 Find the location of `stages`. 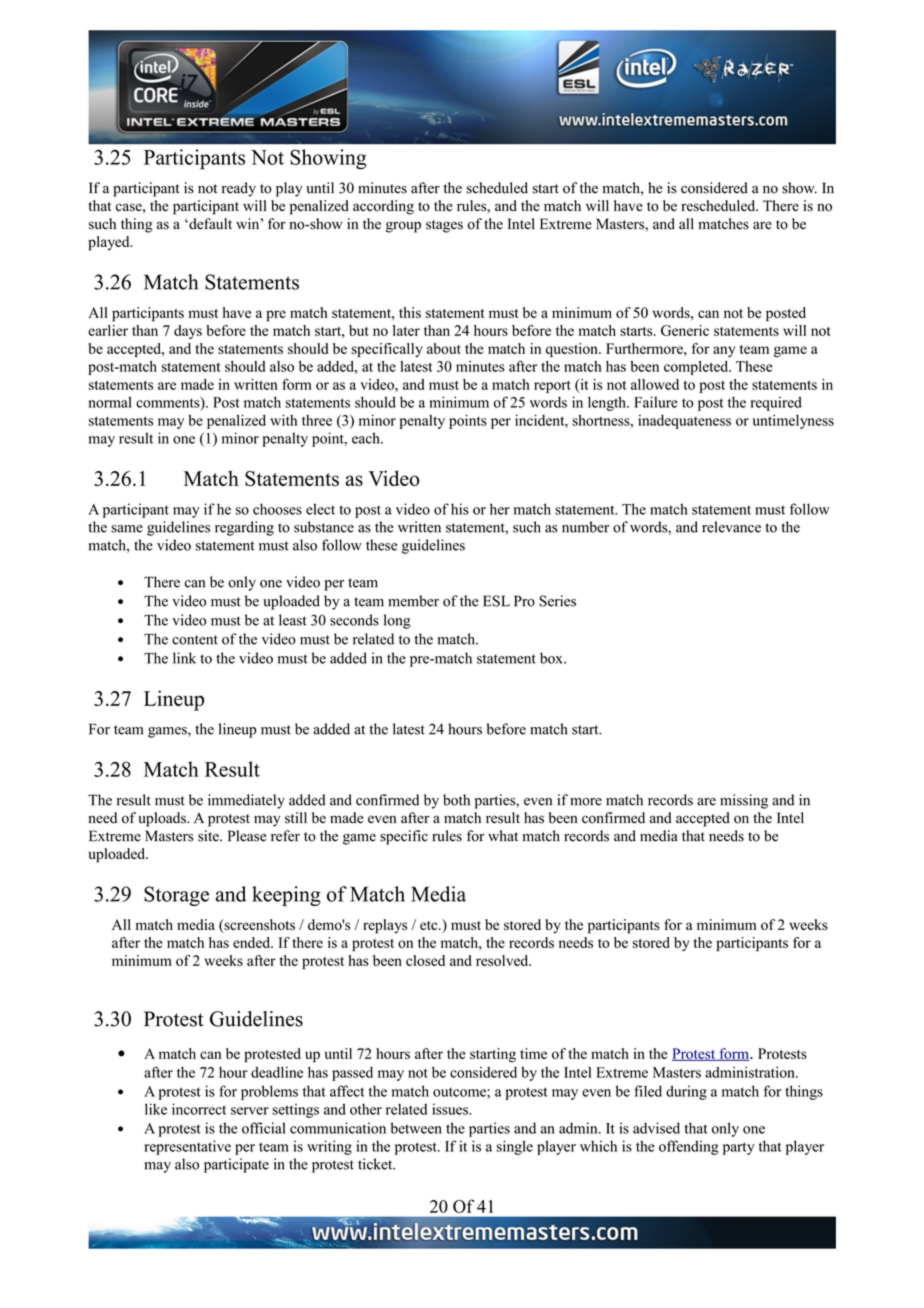

stages is located at coordinates (444, 226).
